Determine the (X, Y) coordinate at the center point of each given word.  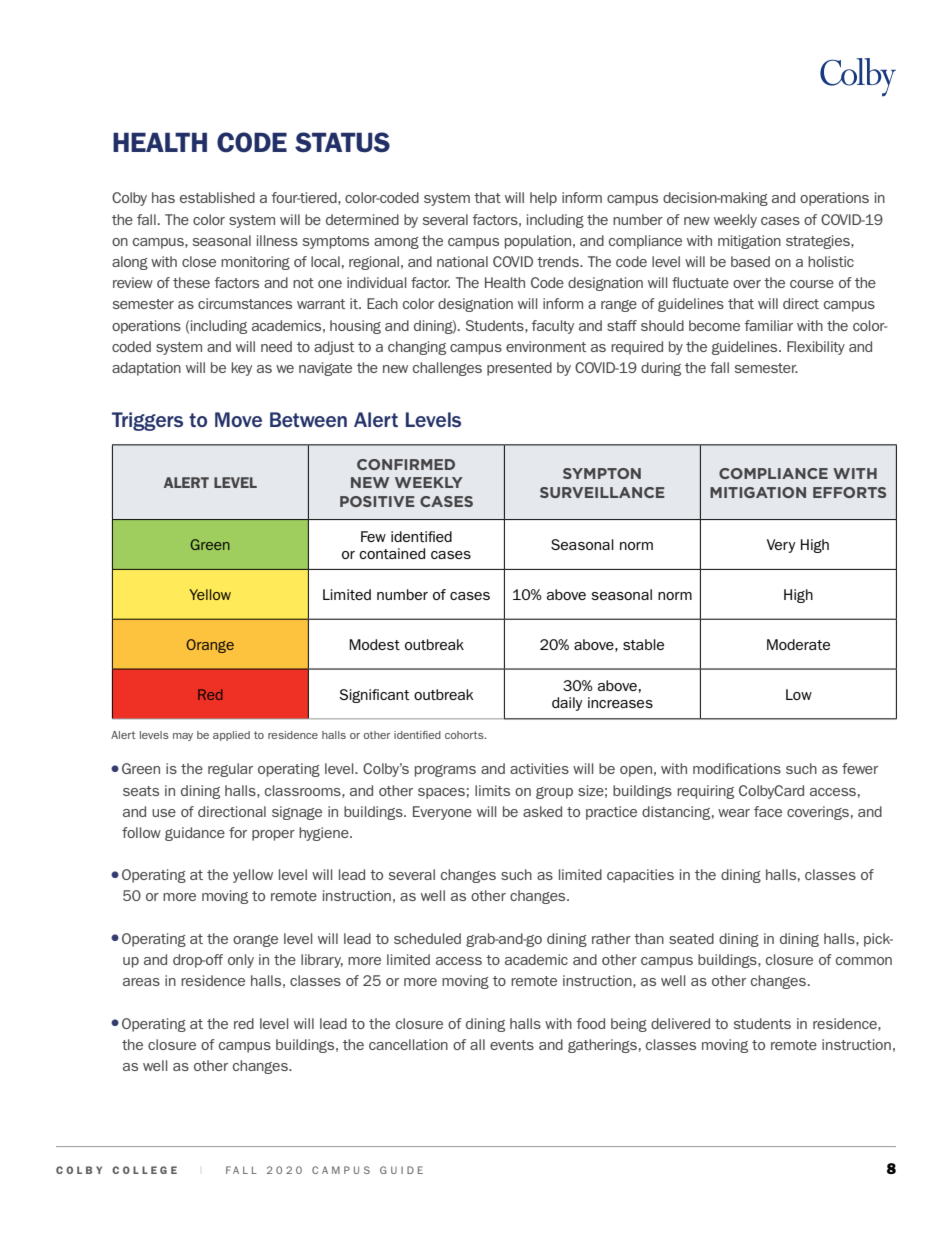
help (543, 199)
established (217, 197)
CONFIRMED (406, 464)
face (768, 811)
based (750, 261)
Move (238, 419)
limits (492, 790)
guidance (195, 834)
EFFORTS (849, 492)
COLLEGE (144, 1170)
